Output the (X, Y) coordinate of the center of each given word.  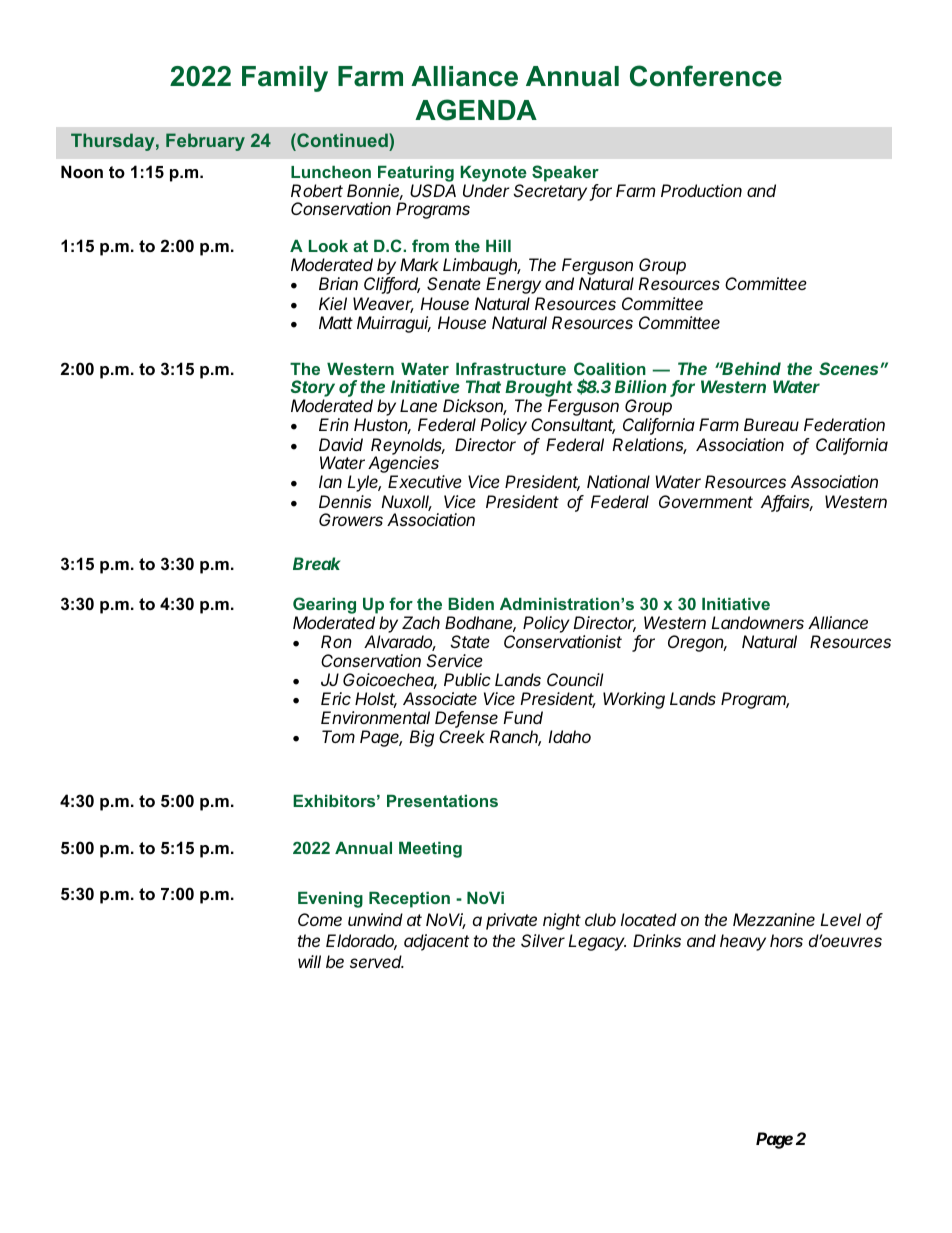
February (205, 142)
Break (317, 563)
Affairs (787, 503)
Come (320, 919)
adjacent (436, 942)
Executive (425, 481)
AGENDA (476, 110)
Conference (706, 76)
